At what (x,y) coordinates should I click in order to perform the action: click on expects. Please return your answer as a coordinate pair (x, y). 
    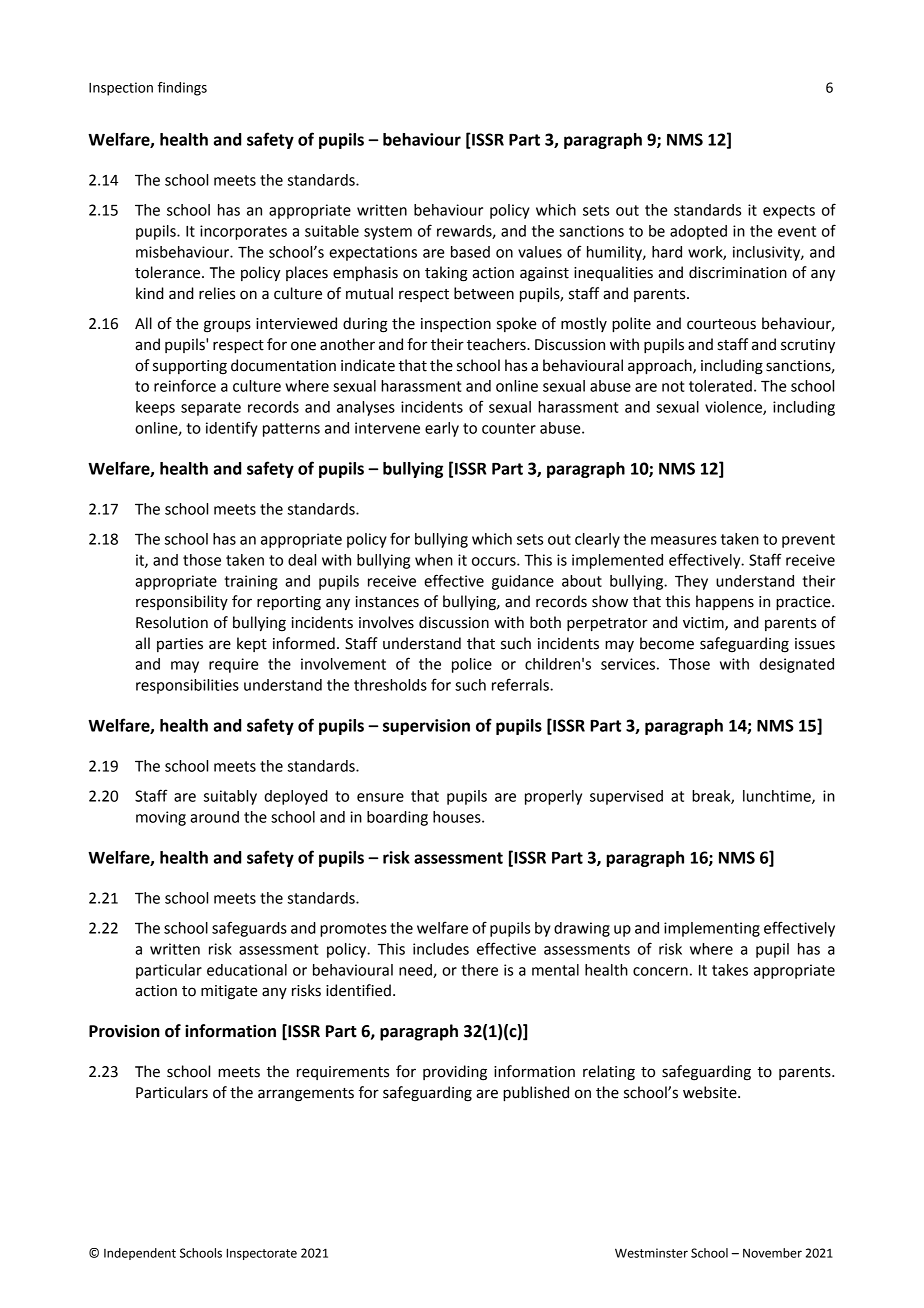
    Looking at the image, I should click on (789, 212).
